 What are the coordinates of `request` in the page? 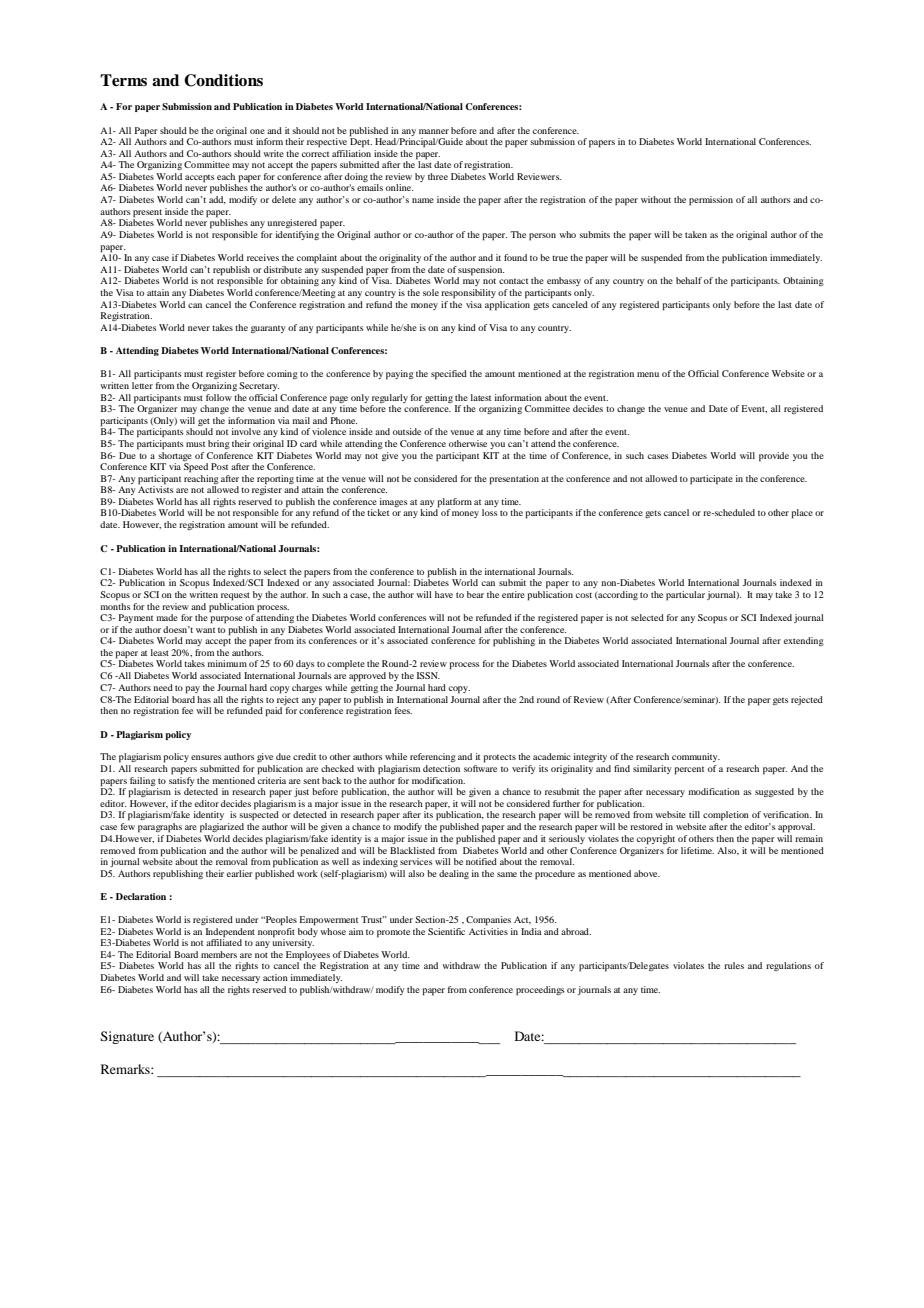 It's located at (235, 596).
